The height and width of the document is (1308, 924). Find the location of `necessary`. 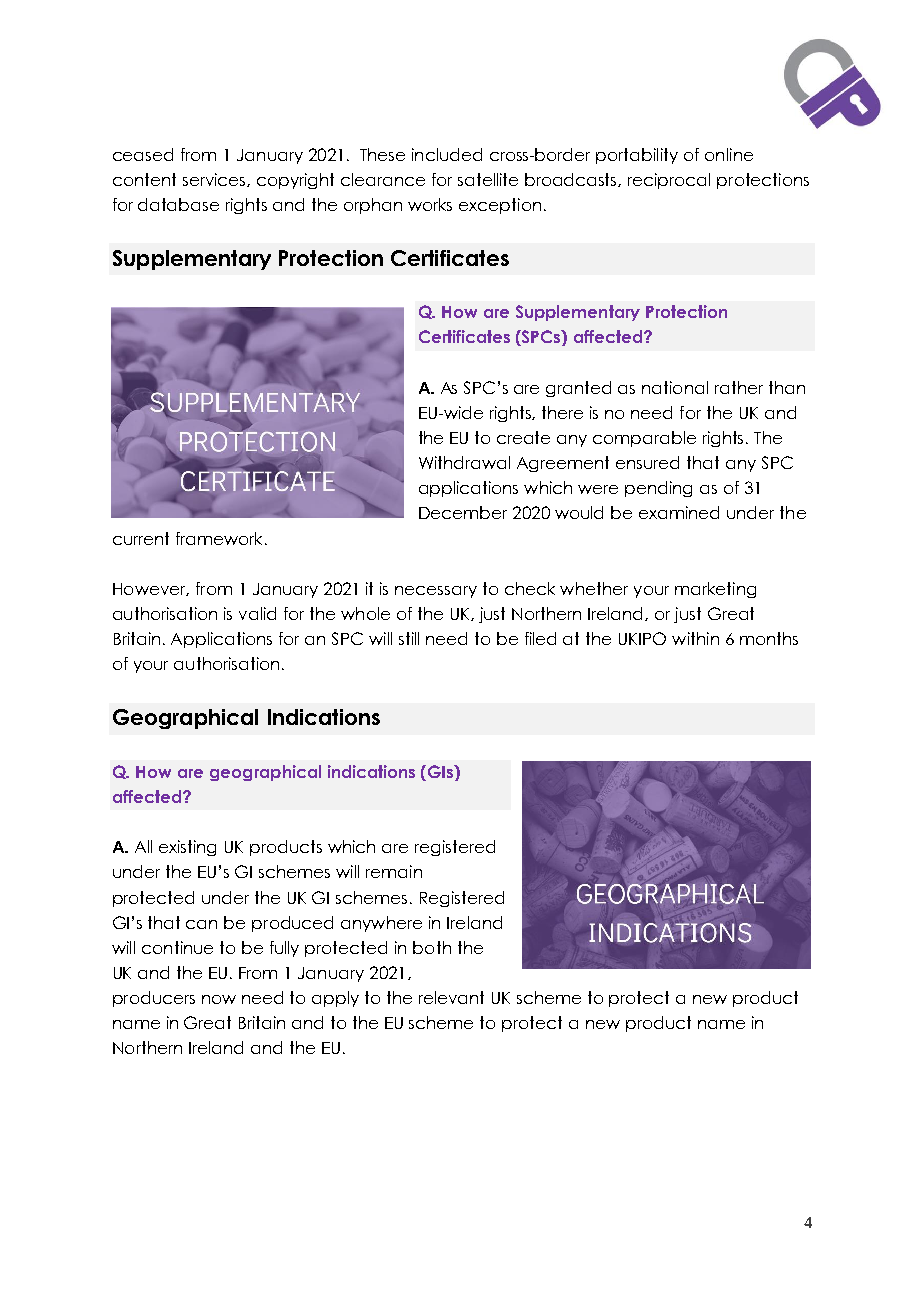

necessary is located at coordinates (436, 592).
